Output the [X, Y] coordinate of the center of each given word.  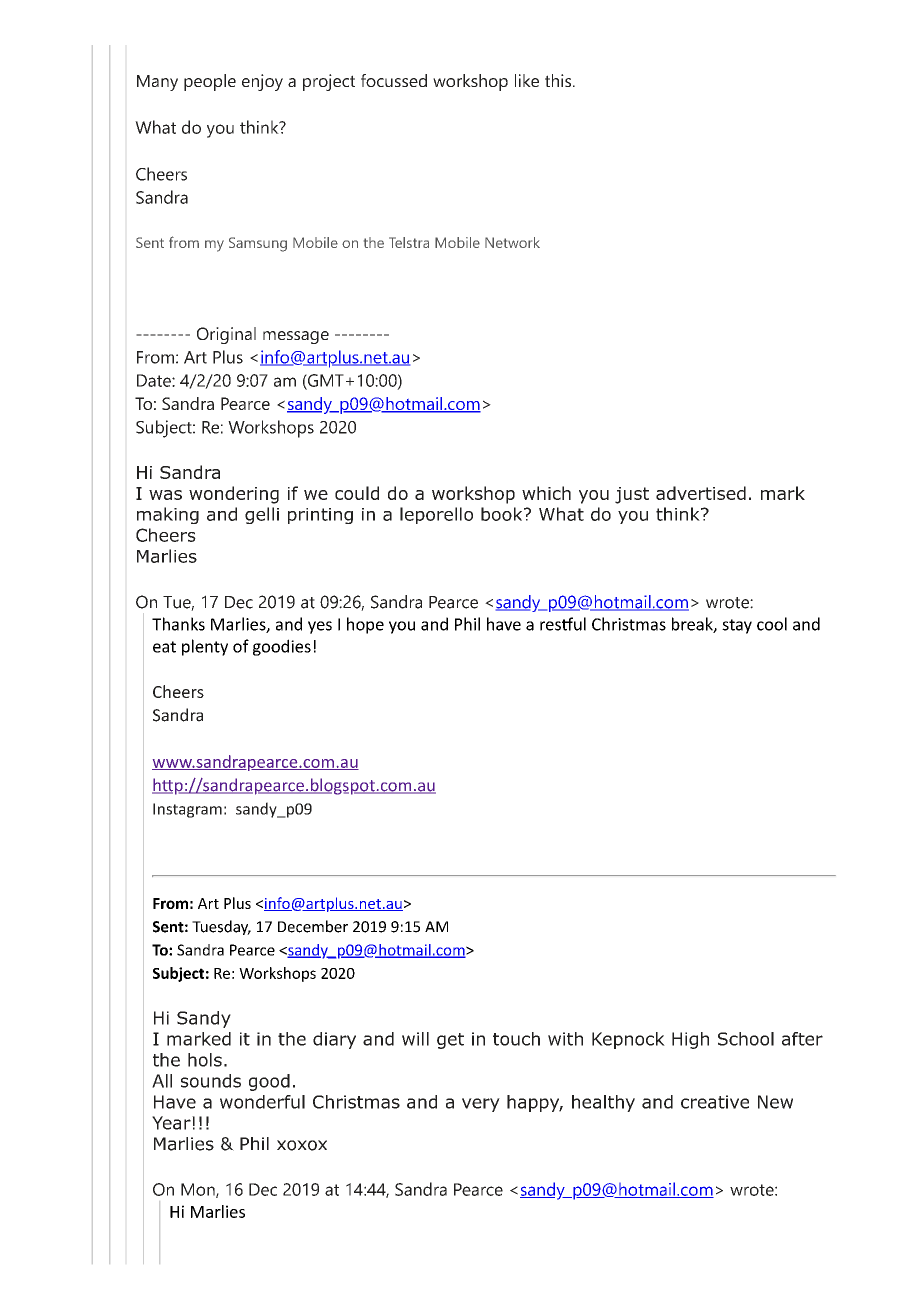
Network [512, 242]
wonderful [262, 1102]
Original [226, 335]
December [313, 926]
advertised [701, 493]
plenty [205, 647]
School [746, 1039]
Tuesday [221, 927]
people [210, 82]
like [527, 80]
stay [737, 626]
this [558, 80]
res [551, 626]
